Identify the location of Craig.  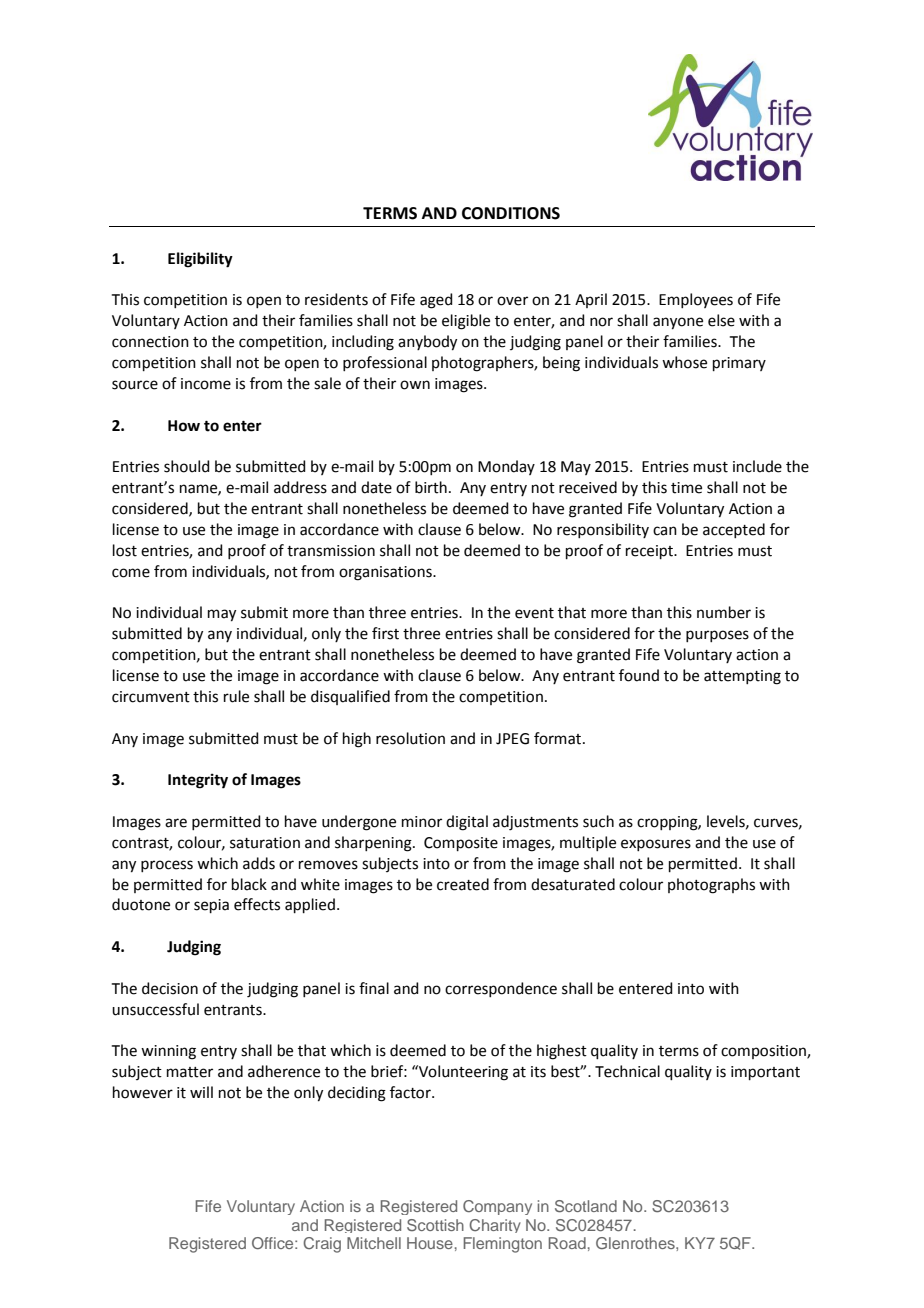
(322, 1245).
